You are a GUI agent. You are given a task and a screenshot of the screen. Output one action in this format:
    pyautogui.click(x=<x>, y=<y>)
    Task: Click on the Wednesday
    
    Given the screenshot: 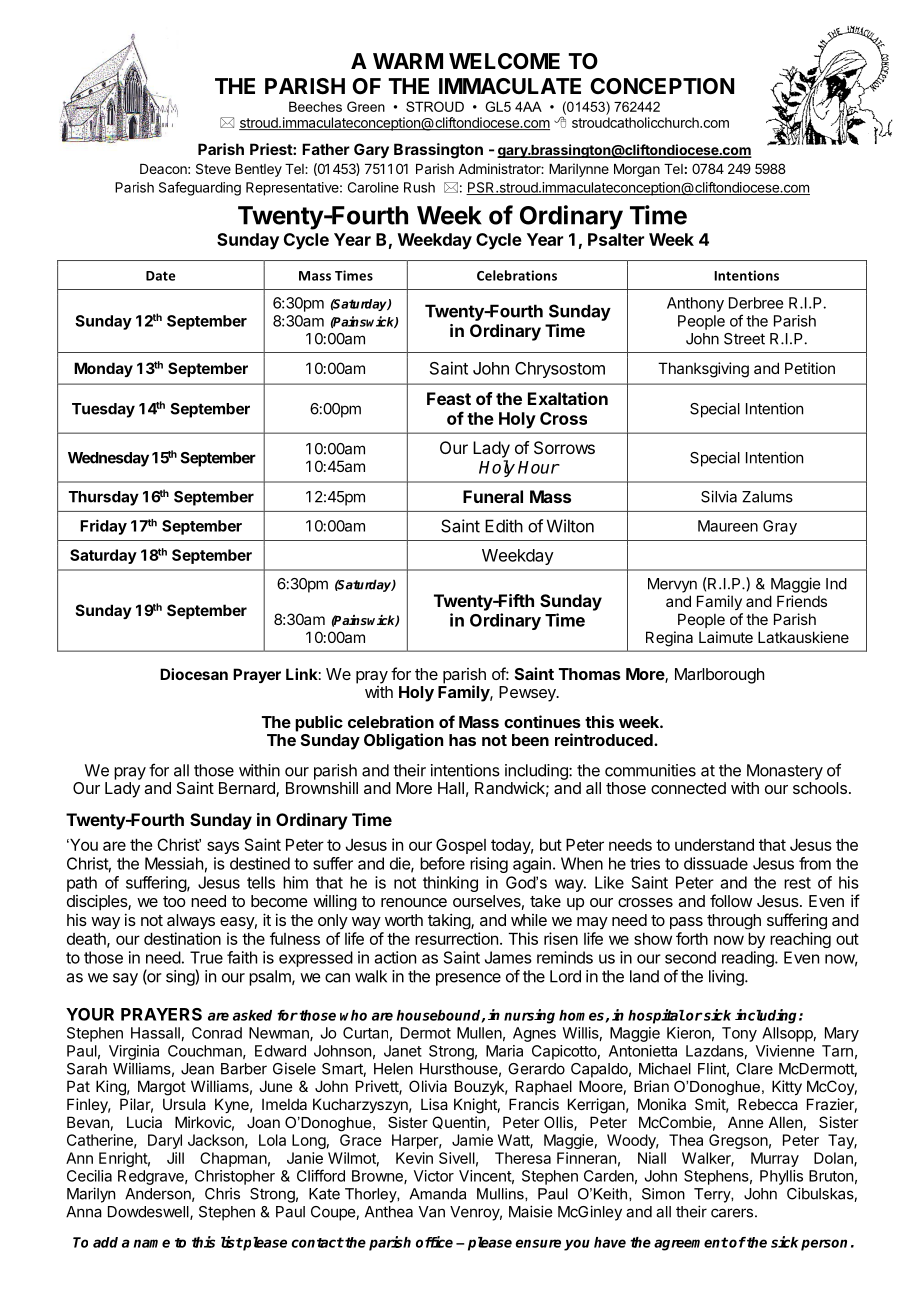 What is the action you would take?
    pyautogui.click(x=108, y=459)
